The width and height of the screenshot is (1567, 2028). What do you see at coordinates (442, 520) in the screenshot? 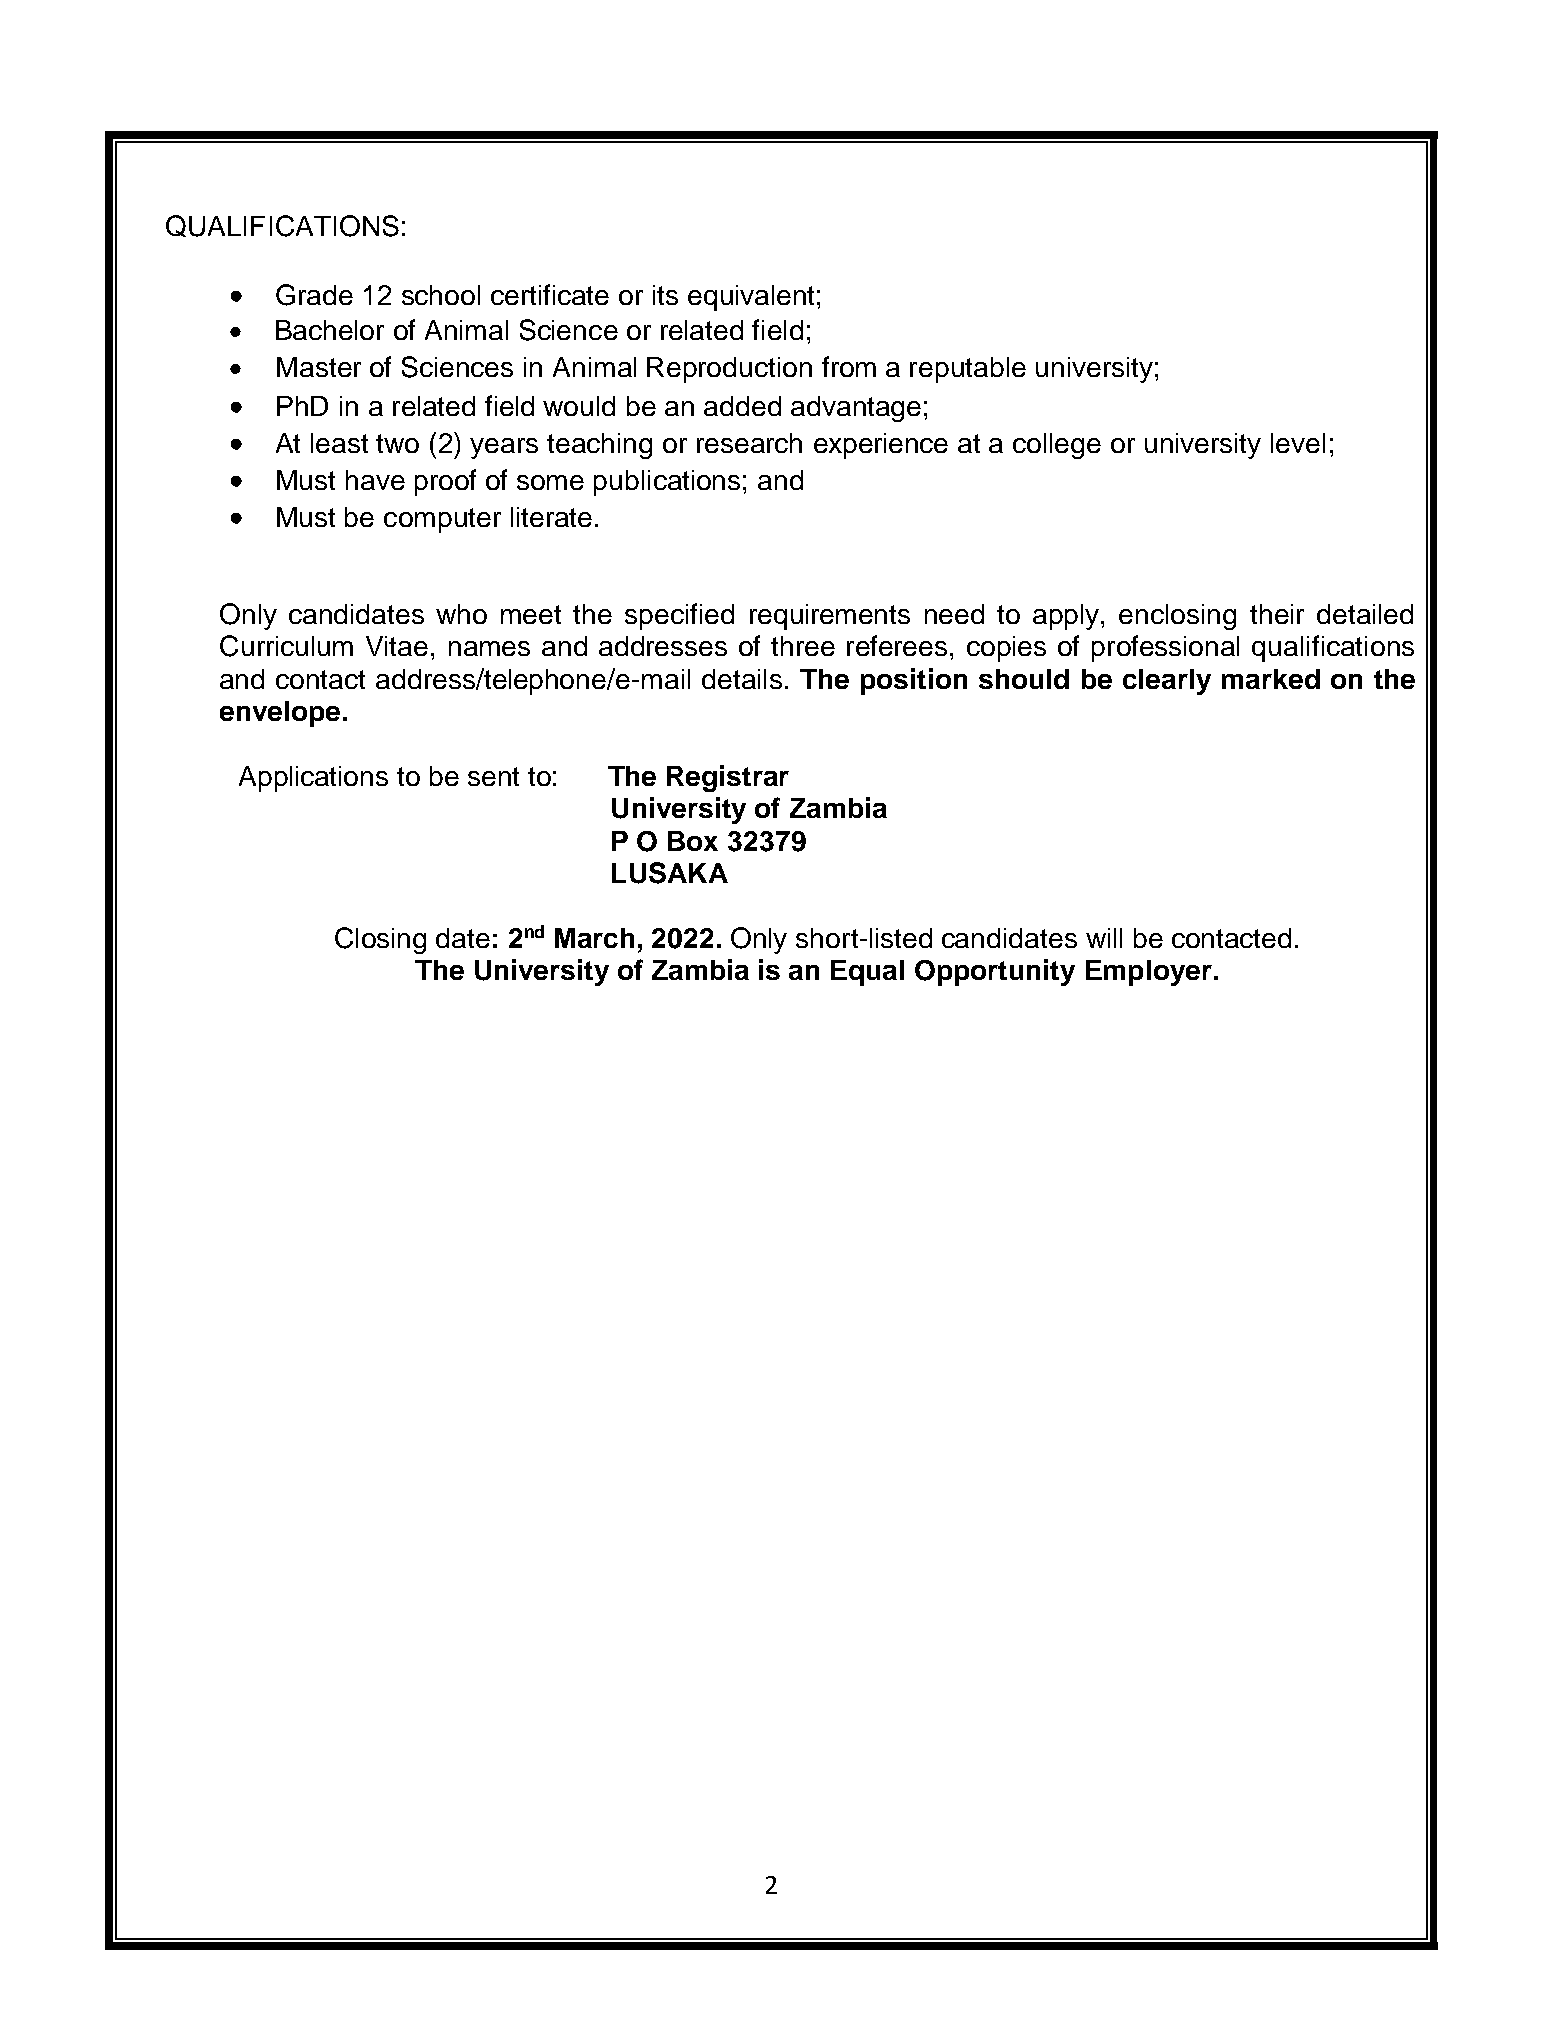
I see `computer` at bounding box center [442, 520].
